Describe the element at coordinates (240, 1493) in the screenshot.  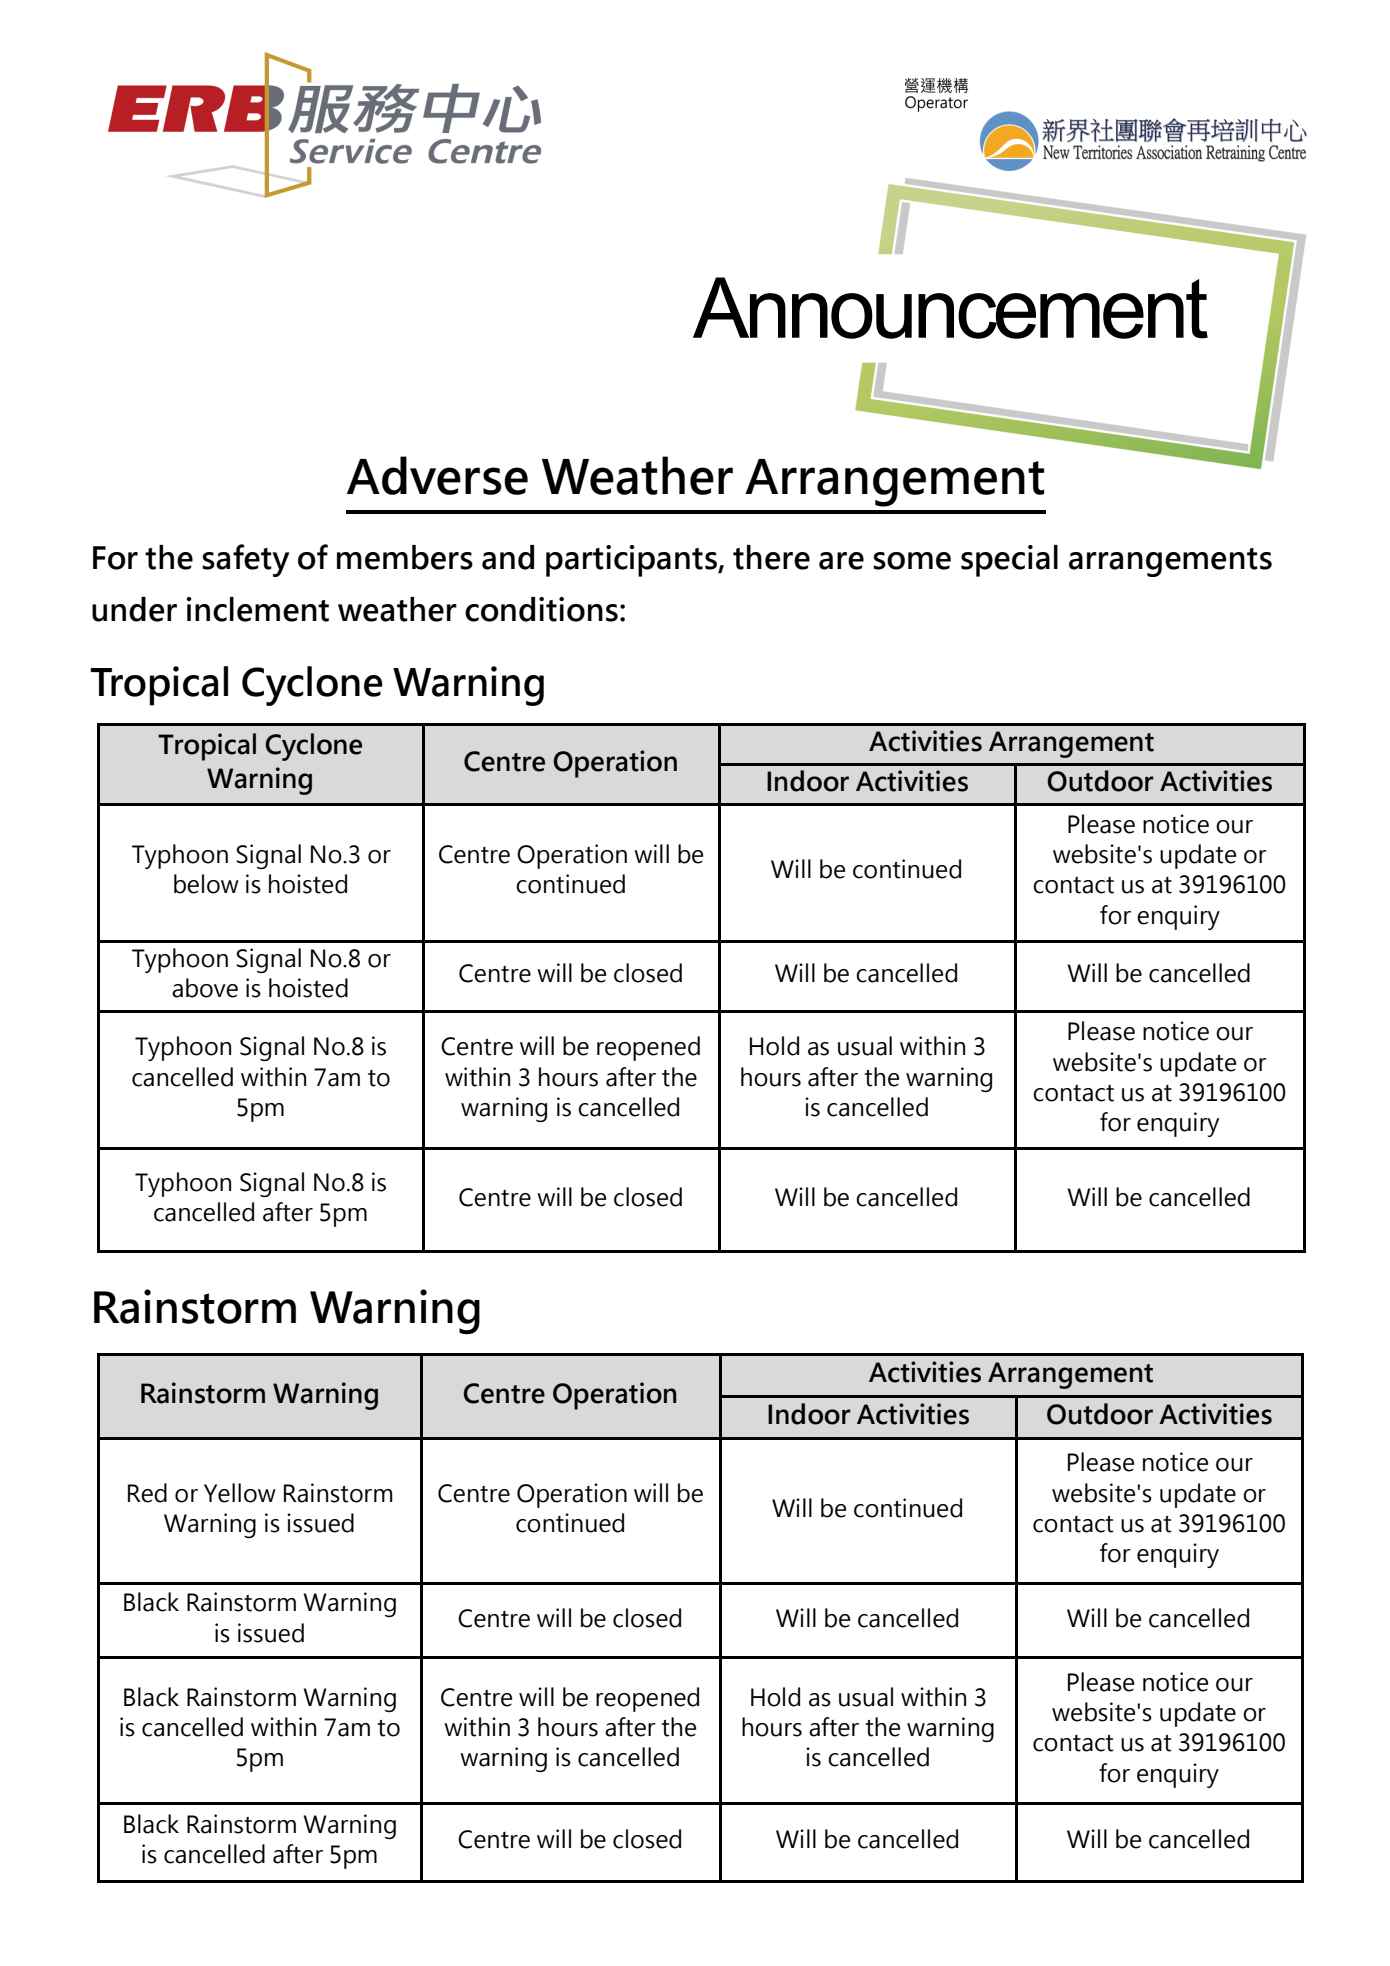
I see `Yellow` at that location.
